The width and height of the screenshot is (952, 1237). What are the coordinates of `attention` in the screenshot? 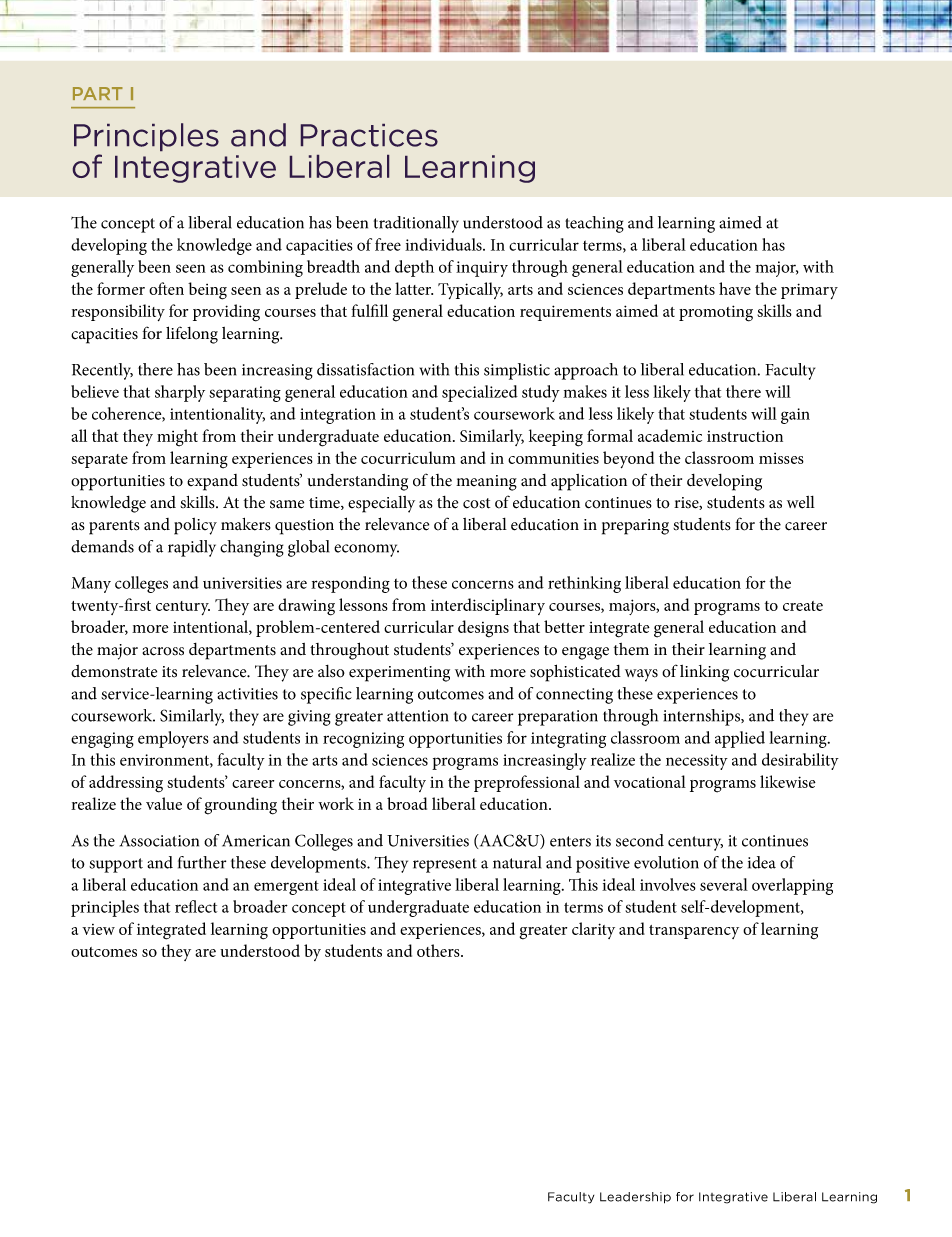 It's located at (417, 716).
